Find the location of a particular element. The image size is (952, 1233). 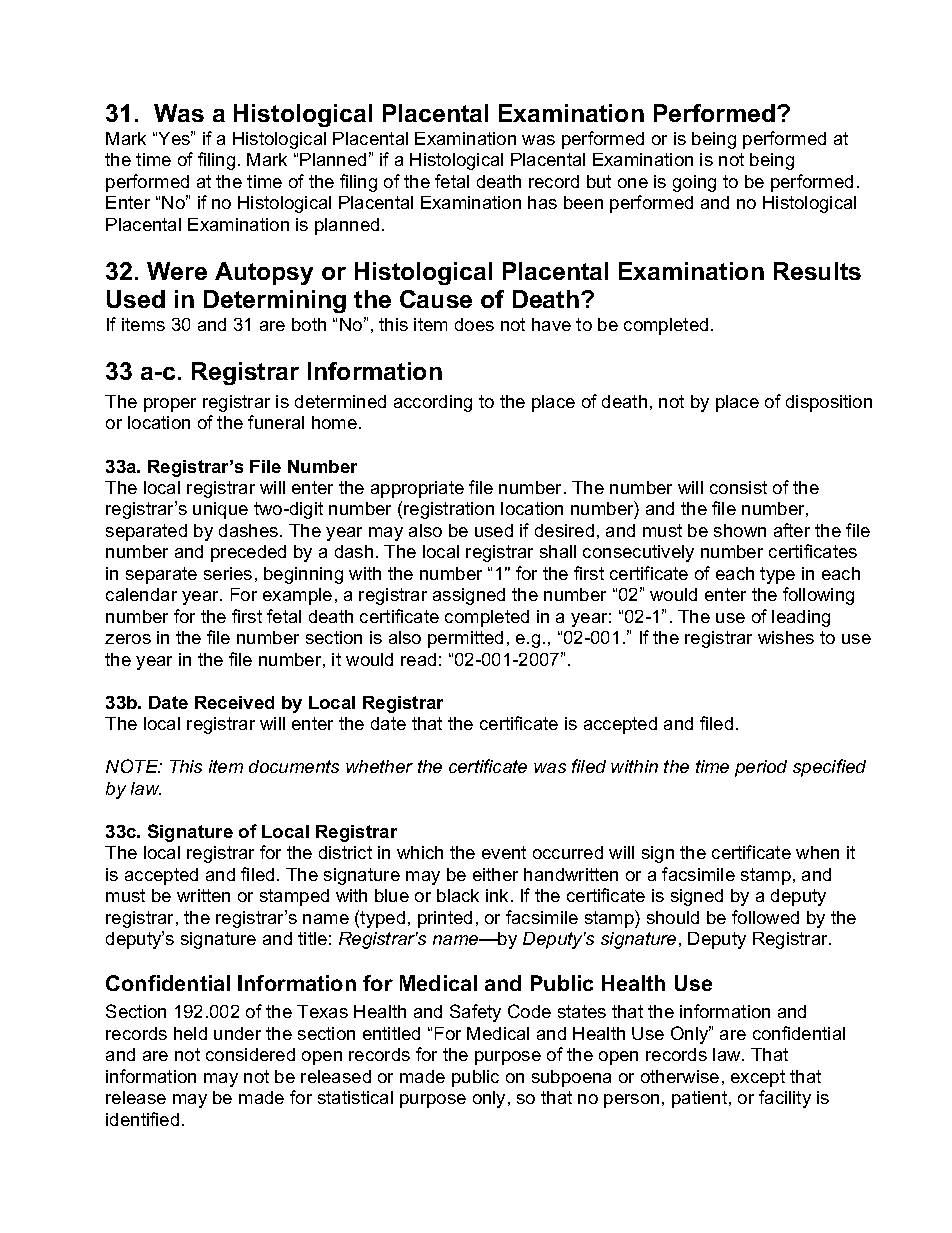

either is located at coordinates (495, 874).
